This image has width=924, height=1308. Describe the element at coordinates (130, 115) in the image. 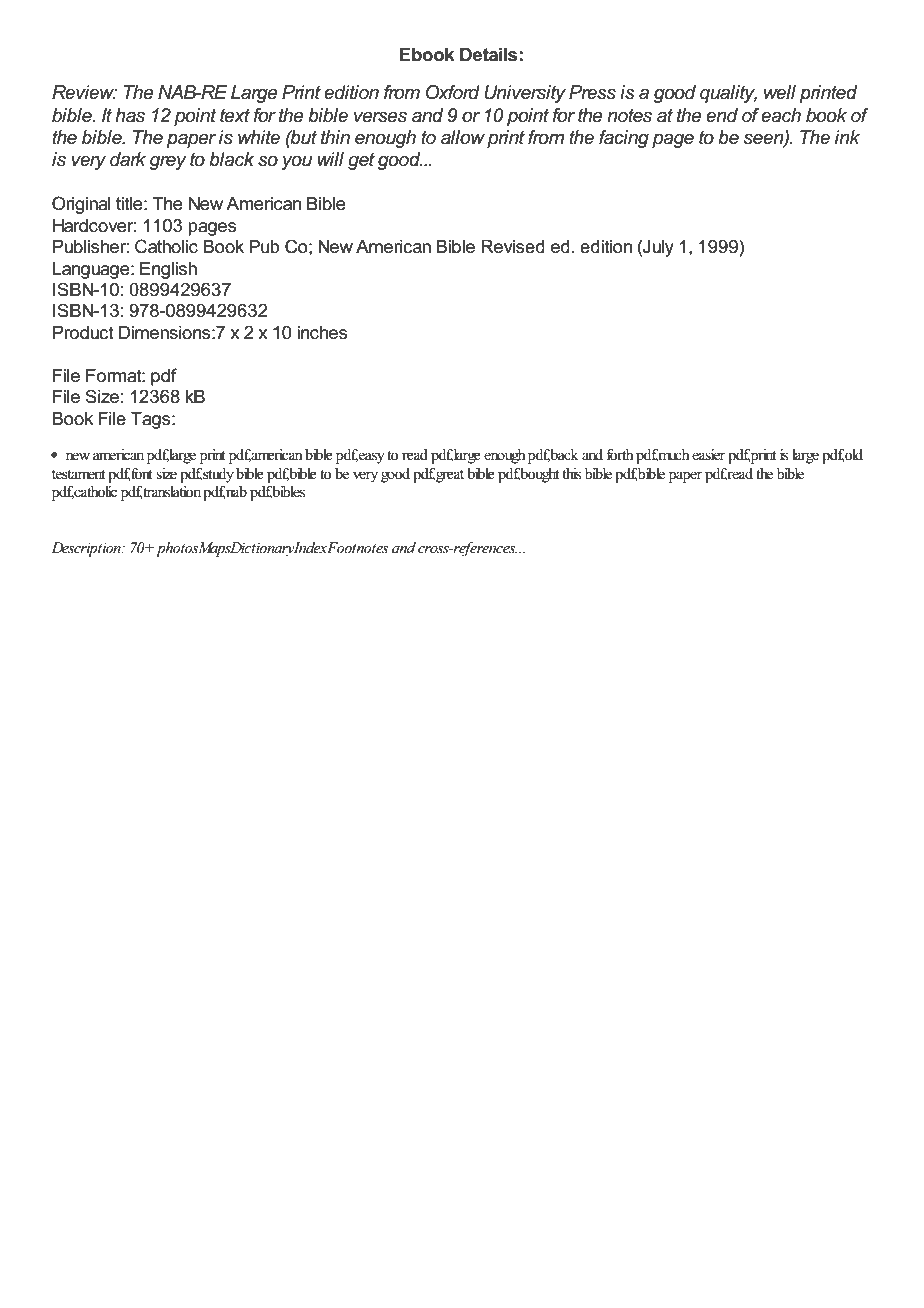

I see `has` at that location.
